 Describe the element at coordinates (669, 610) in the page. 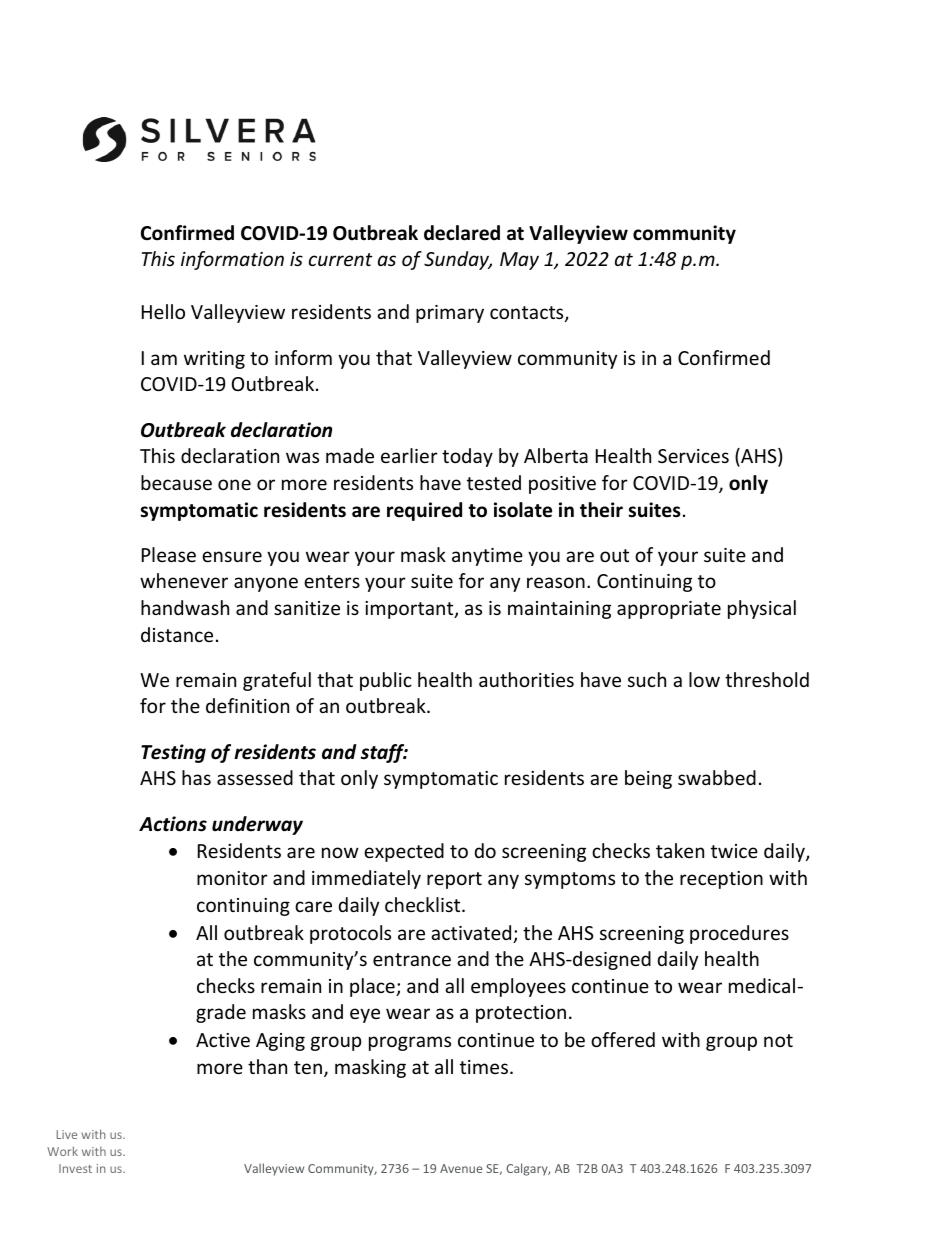

I see `appropriate` at that location.
